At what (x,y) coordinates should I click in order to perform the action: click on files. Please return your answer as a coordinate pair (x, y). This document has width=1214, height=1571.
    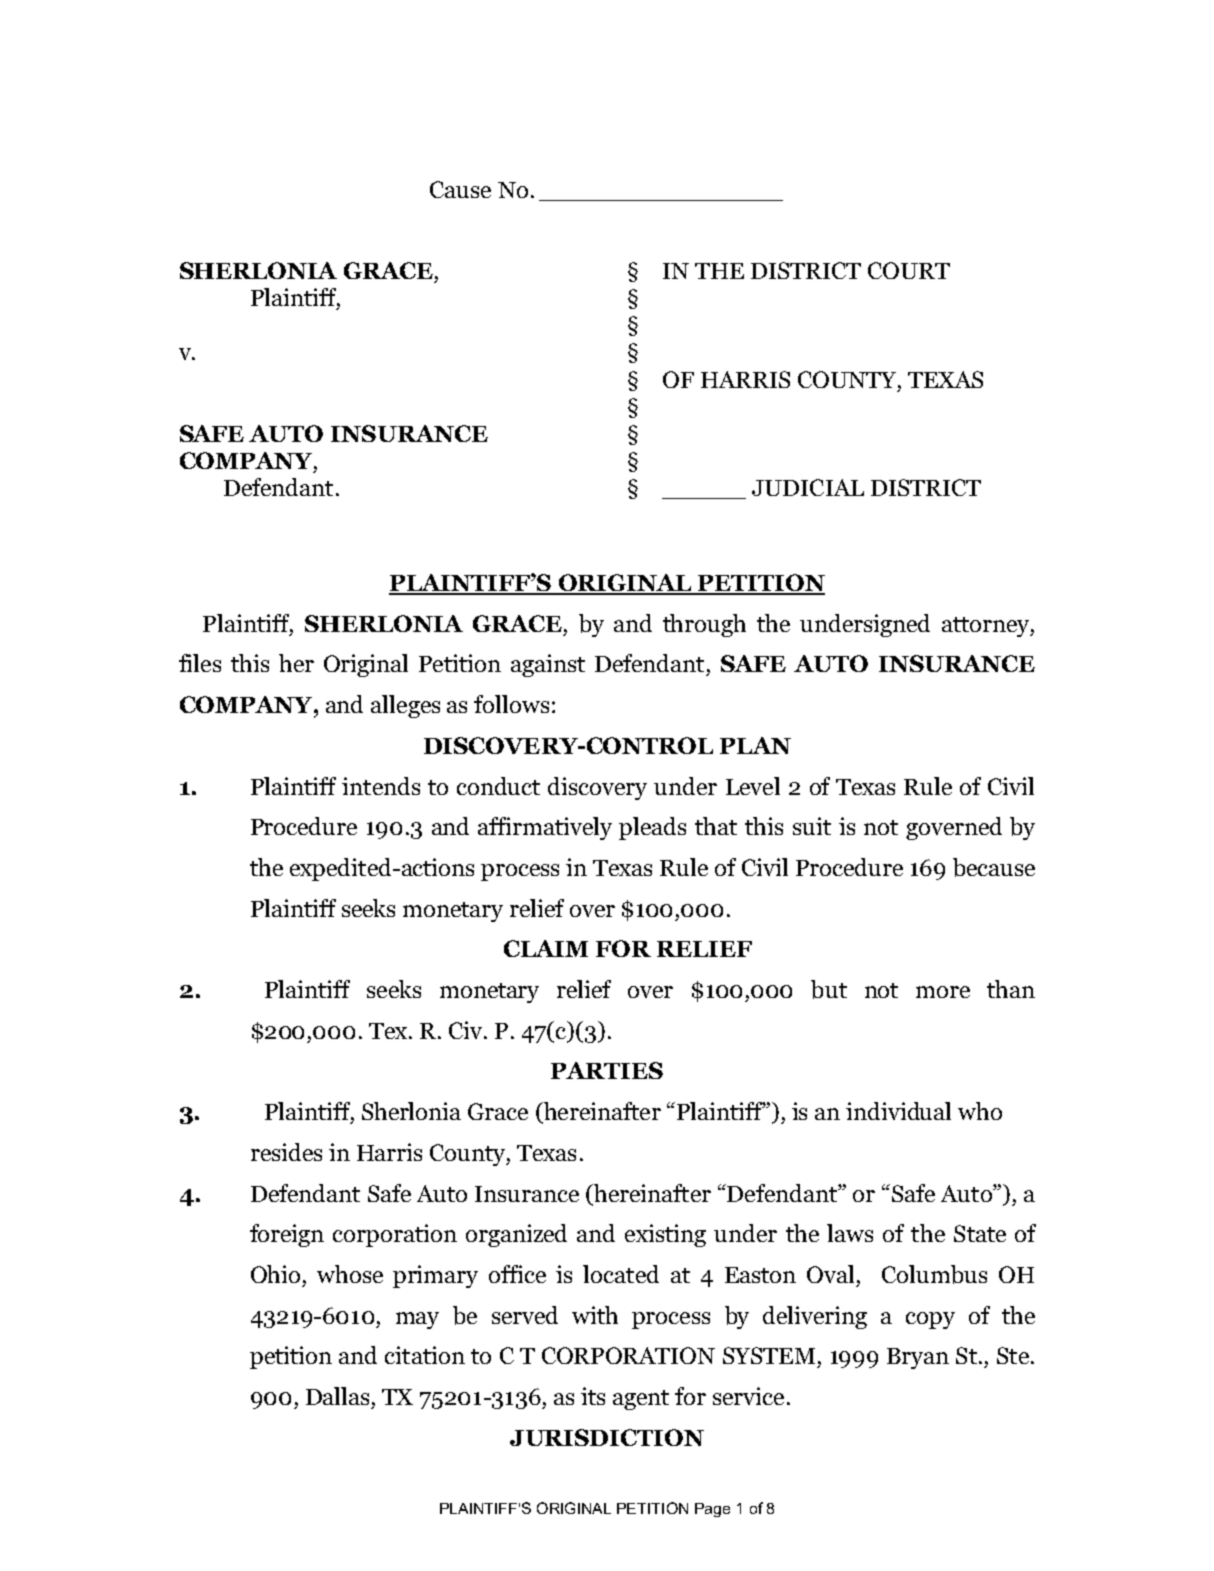
    Looking at the image, I should click on (200, 663).
